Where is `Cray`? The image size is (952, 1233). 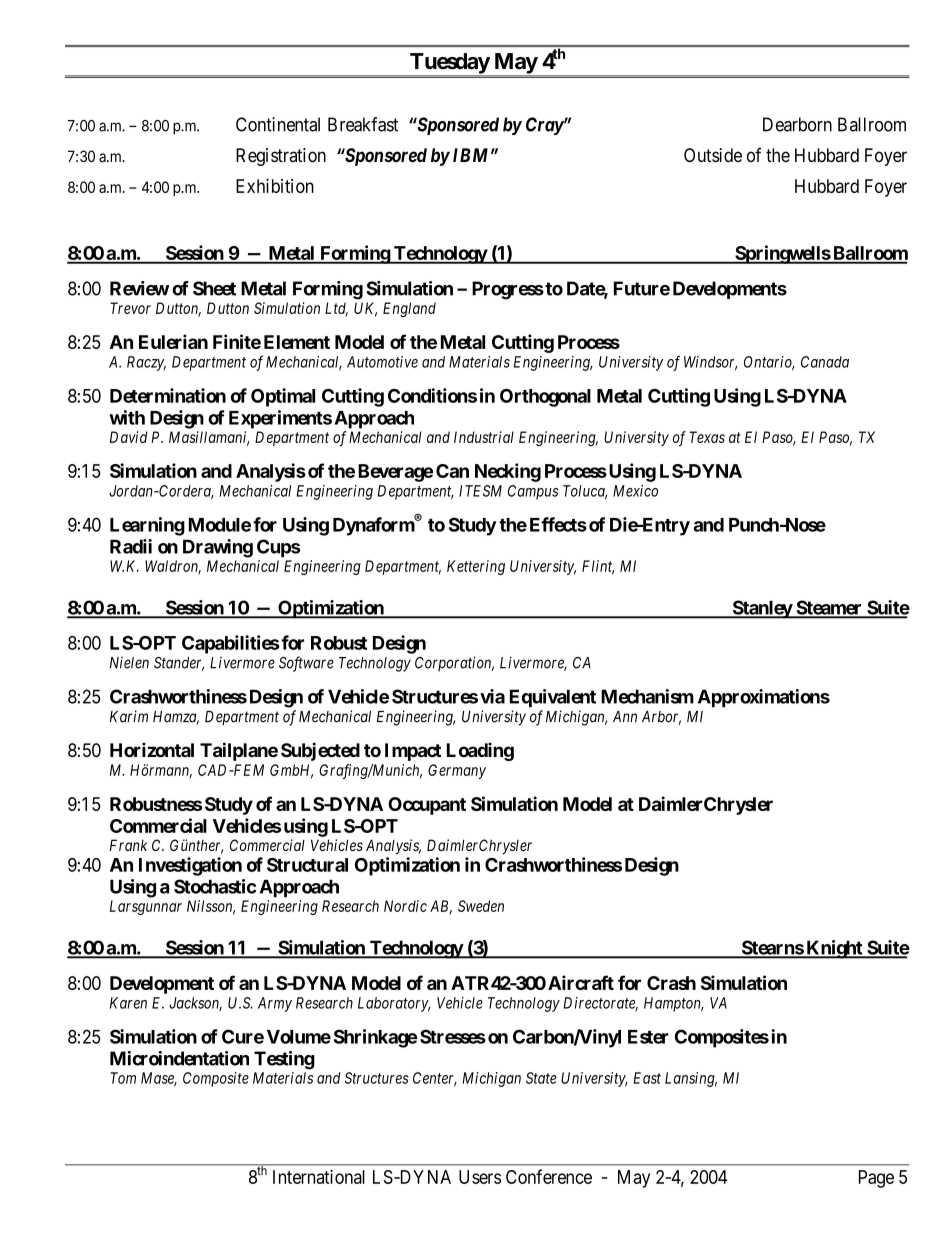 Cray is located at coordinates (545, 126).
